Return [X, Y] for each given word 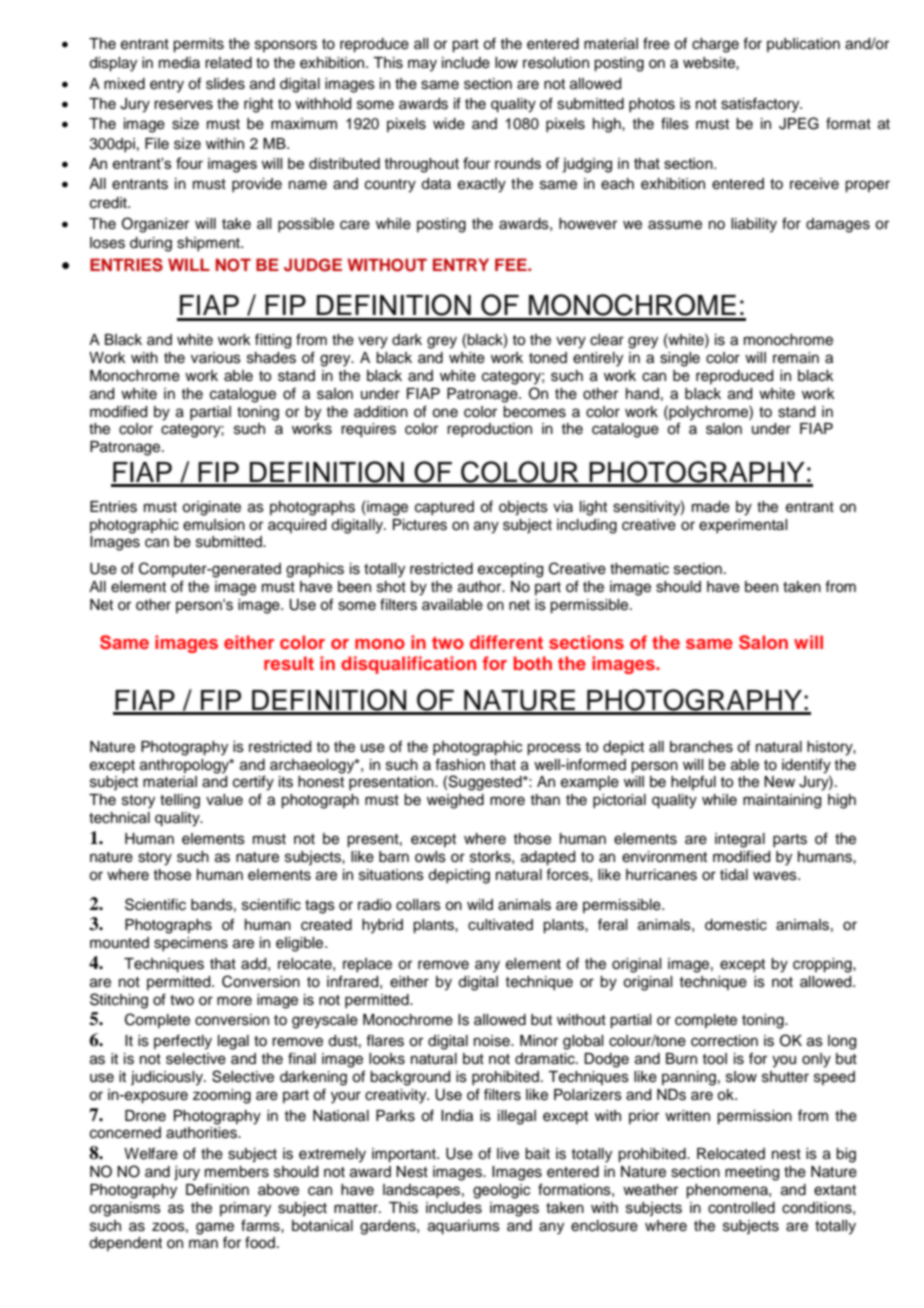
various [216, 358]
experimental [743, 526]
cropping [823, 965]
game [215, 1228]
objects [523, 508]
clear [607, 340]
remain [796, 358]
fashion [460, 764]
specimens [191, 944]
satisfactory [761, 105]
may [422, 65]
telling [180, 801]
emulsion [214, 525]
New [779, 782]
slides [225, 84]
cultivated [500, 925]
